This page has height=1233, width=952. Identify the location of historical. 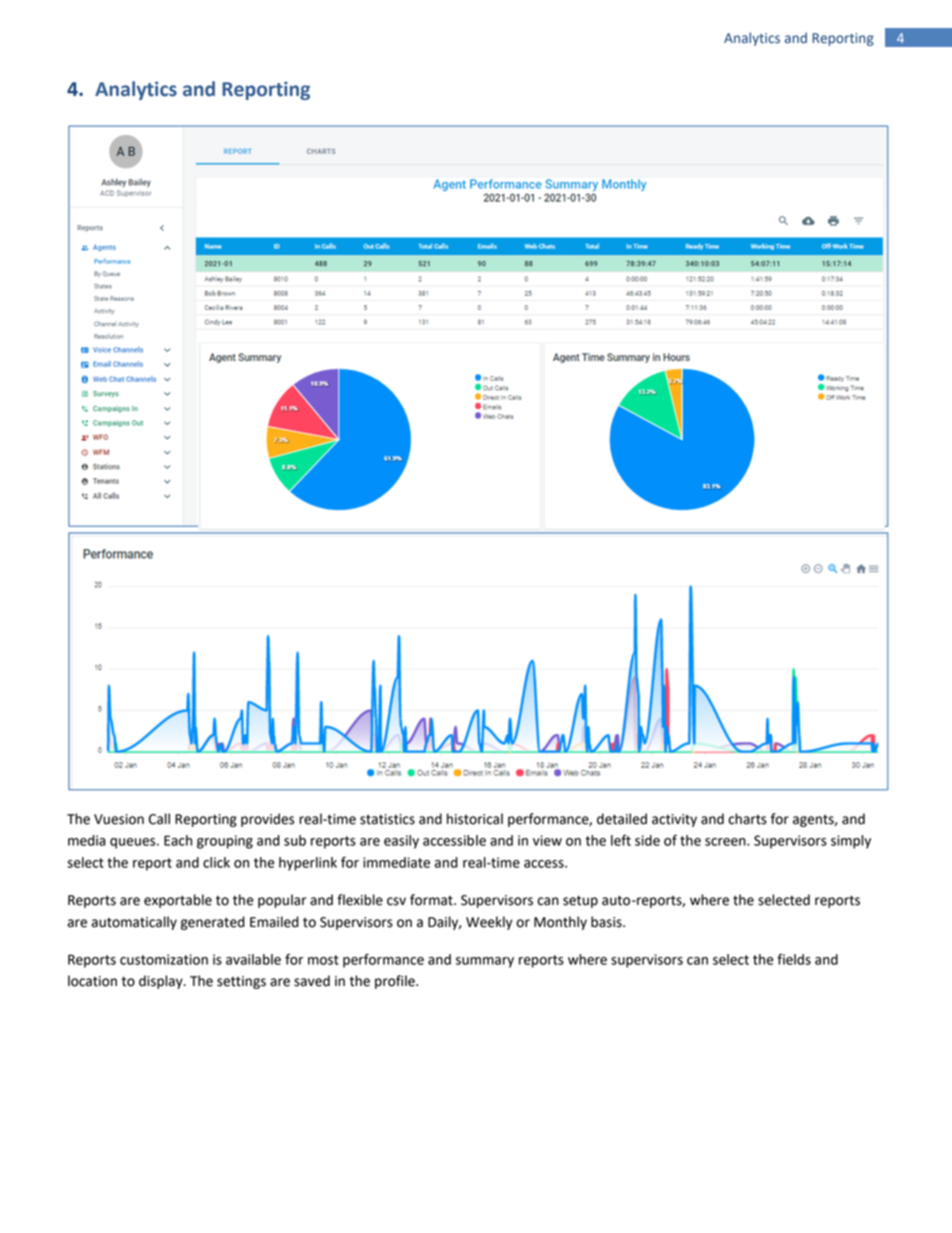
(475, 819).
